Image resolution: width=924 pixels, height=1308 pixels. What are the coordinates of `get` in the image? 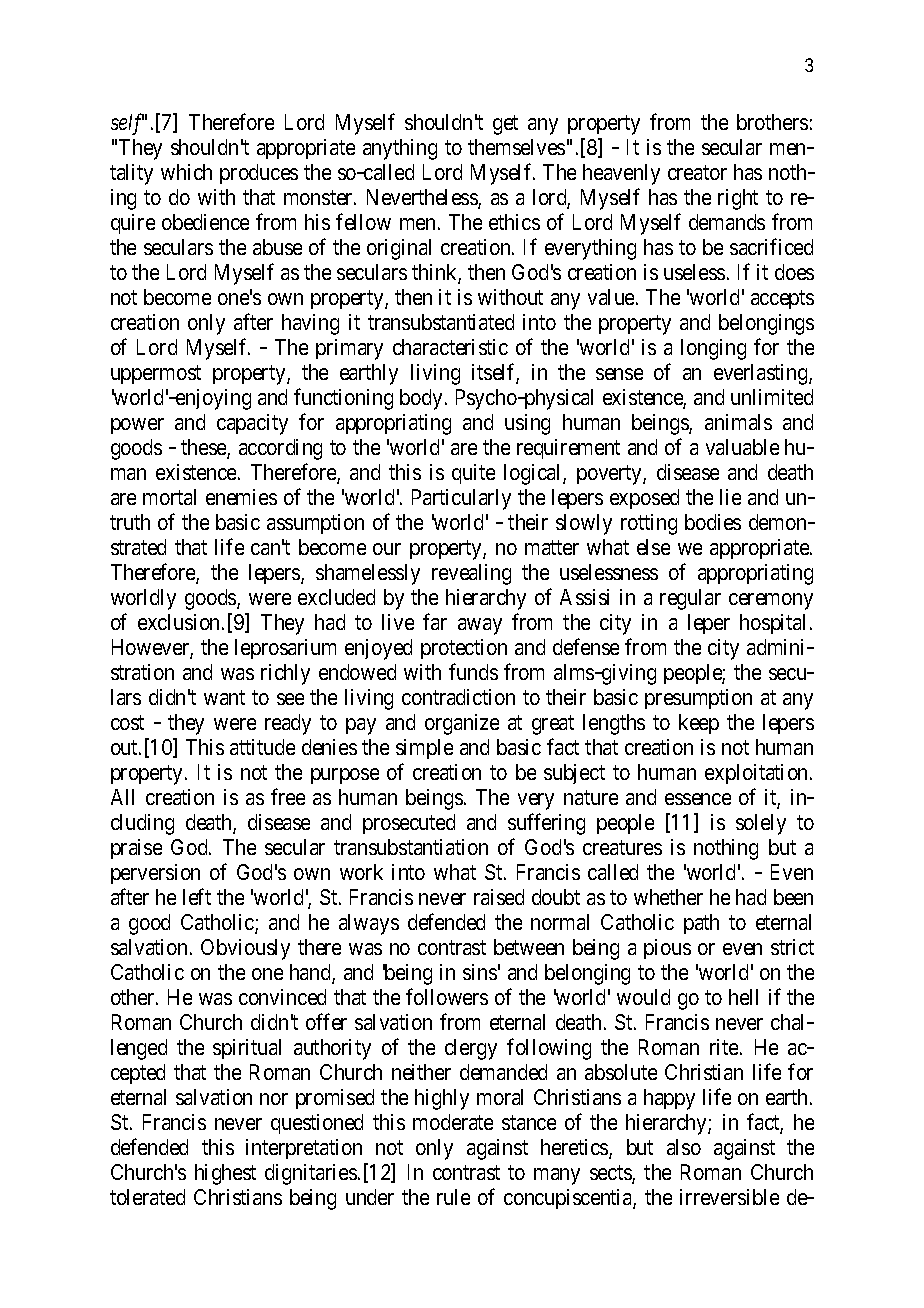 It's located at (505, 125).
